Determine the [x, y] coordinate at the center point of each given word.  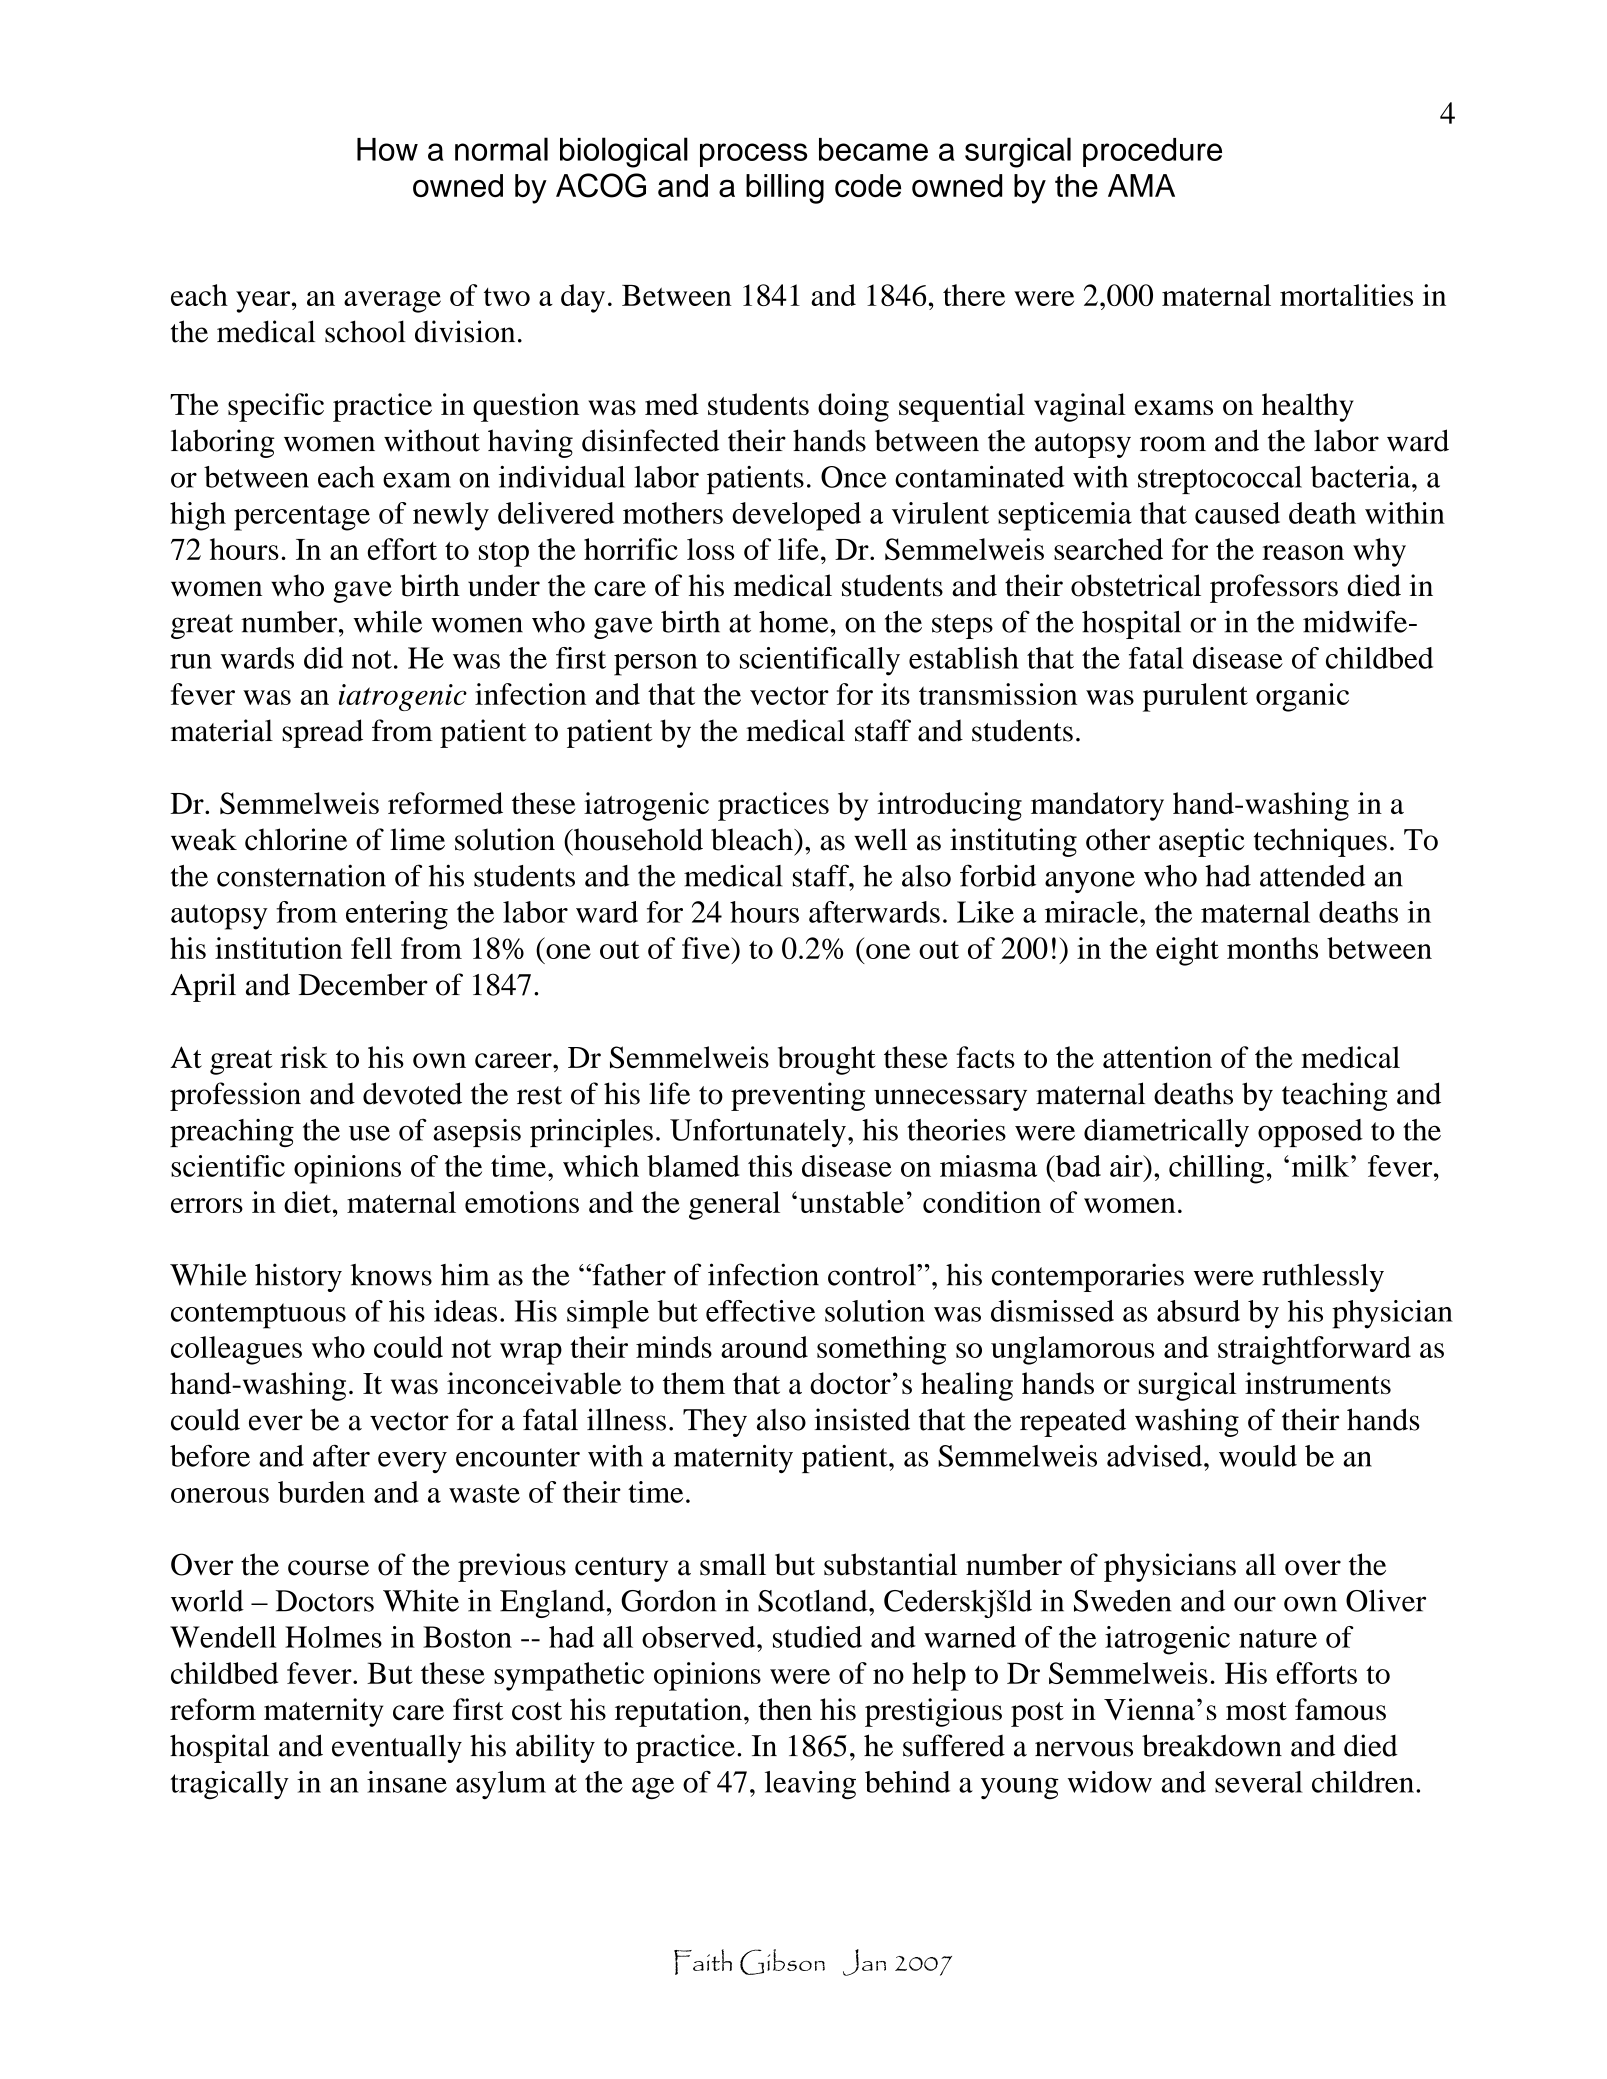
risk [304, 1057]
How [387, 149]
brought [827, 1060]
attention [1157, 1057]
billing [785, 189]
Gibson [782, 1962]
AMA [1141, 185]
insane [407, 1782]
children [1363, 1782]
